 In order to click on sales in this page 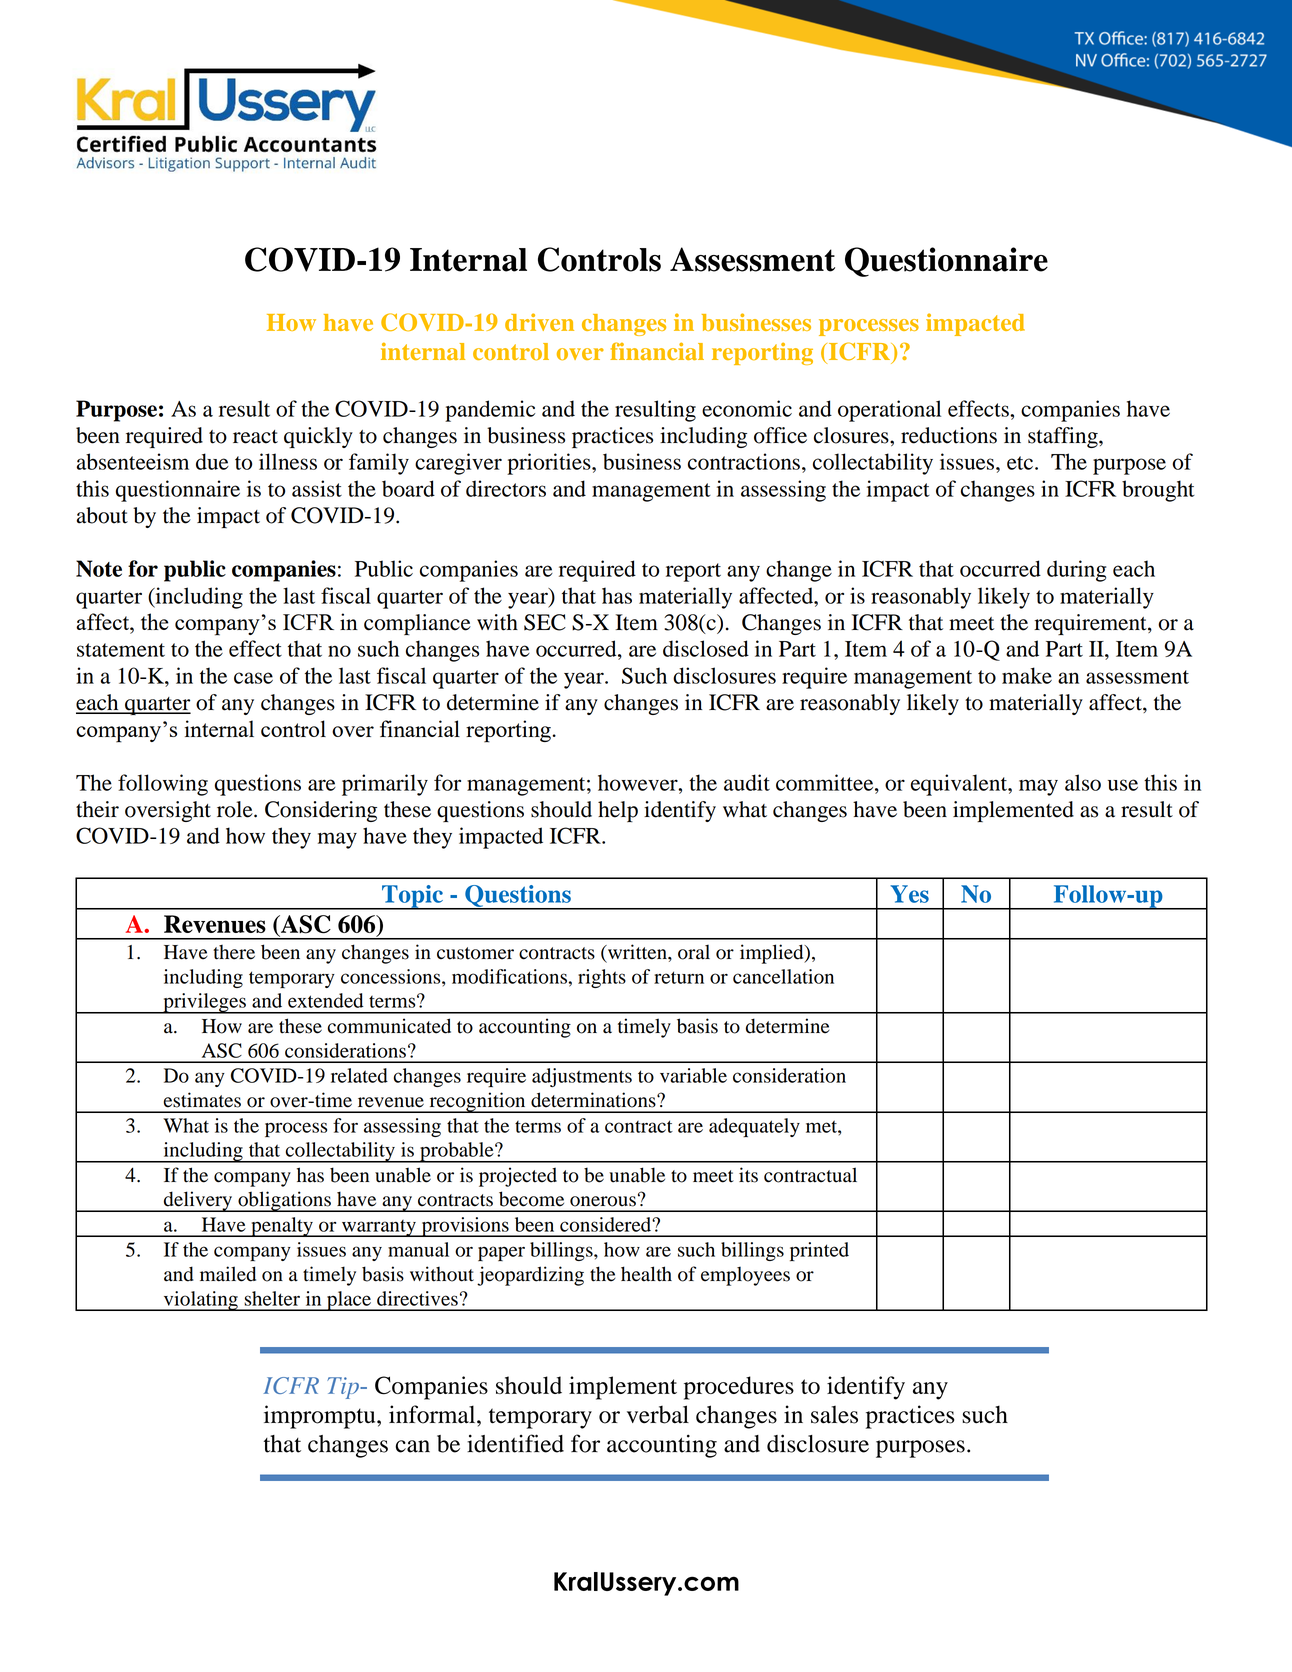, I will do `click(834, 1415)`.
